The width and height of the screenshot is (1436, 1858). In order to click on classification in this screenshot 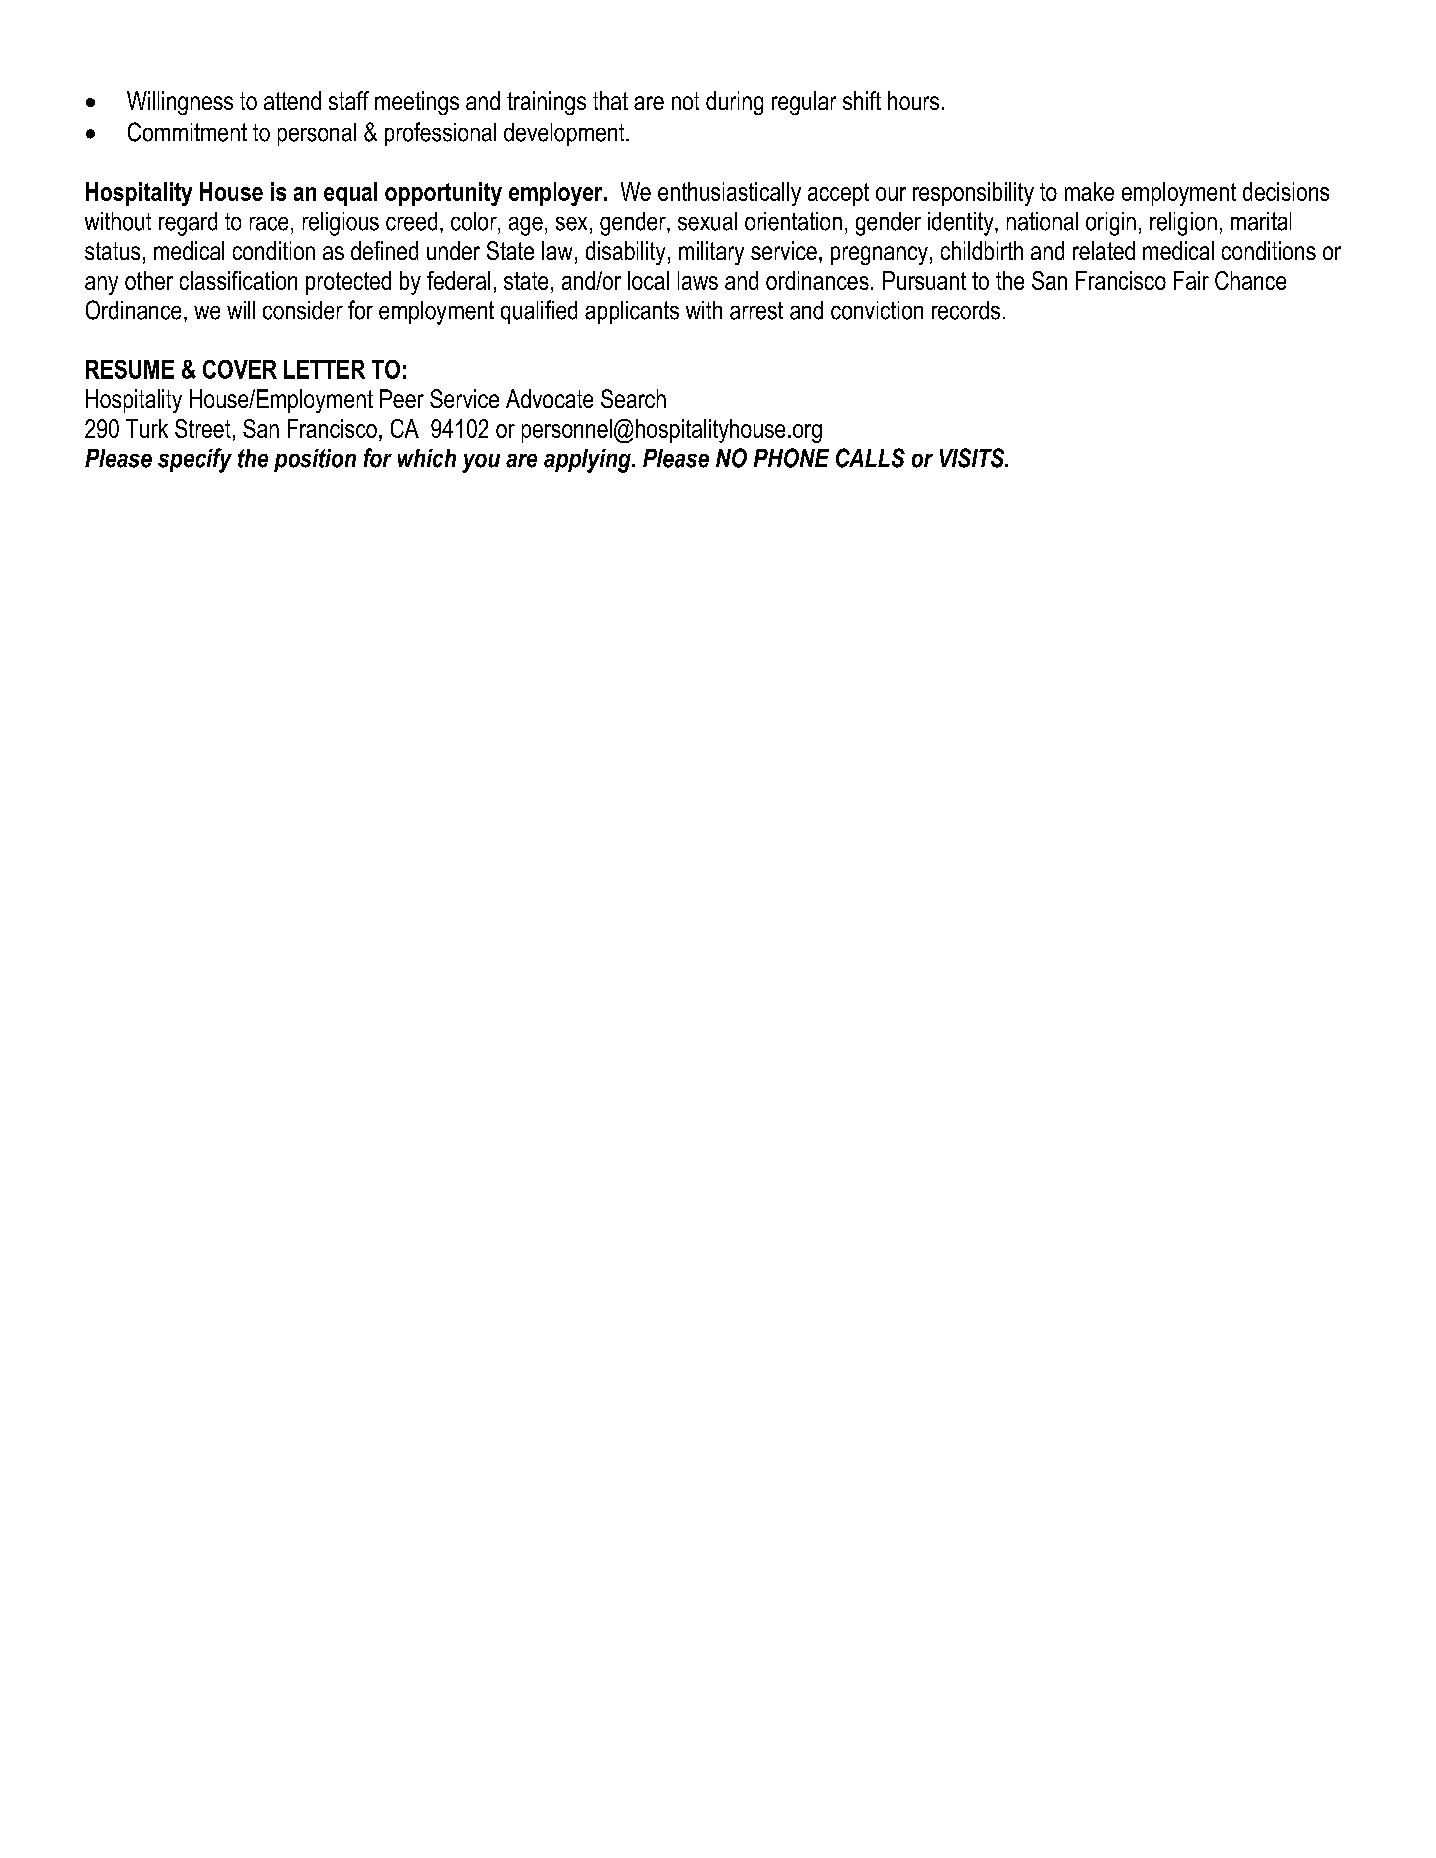, I will do `click(238, 280)`.
